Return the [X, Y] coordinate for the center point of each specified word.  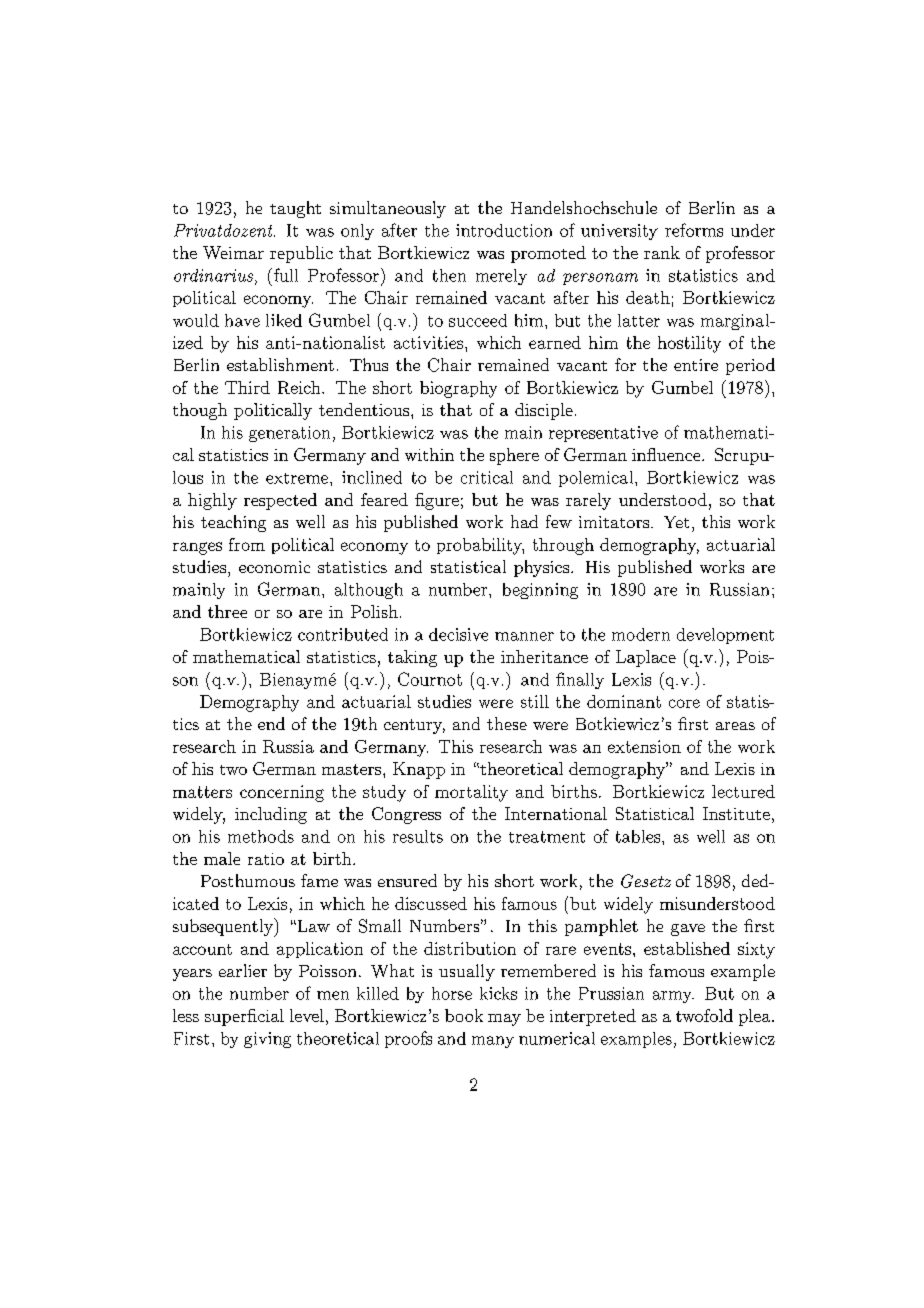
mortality [471, 793]
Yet [676, 522]
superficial [244, 1017]
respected [280, 501]
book [464, 1015]
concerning [282, 793]
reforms [694, 230]
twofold [704, 1015]
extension [644, 746]
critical [487, 477]
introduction [504, 230]
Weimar [233, 252]
